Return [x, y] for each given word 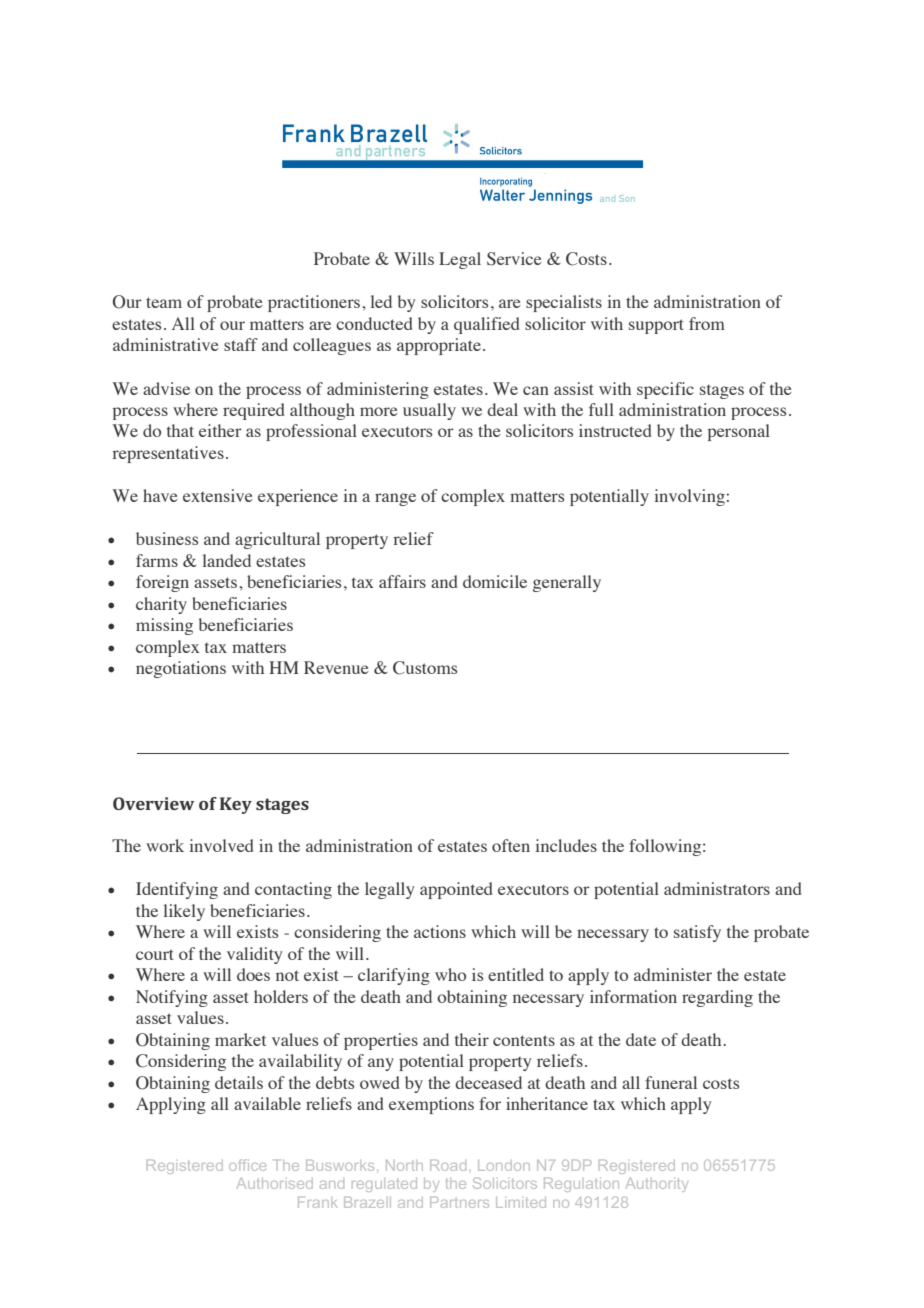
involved [221, 845]
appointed [456, 890]
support [656, 326]
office [247, 1165]
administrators [717, 888]
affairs [402, 581]
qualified [487, 325]
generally [567, 583]
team [164, 302]
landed [226, 560]
